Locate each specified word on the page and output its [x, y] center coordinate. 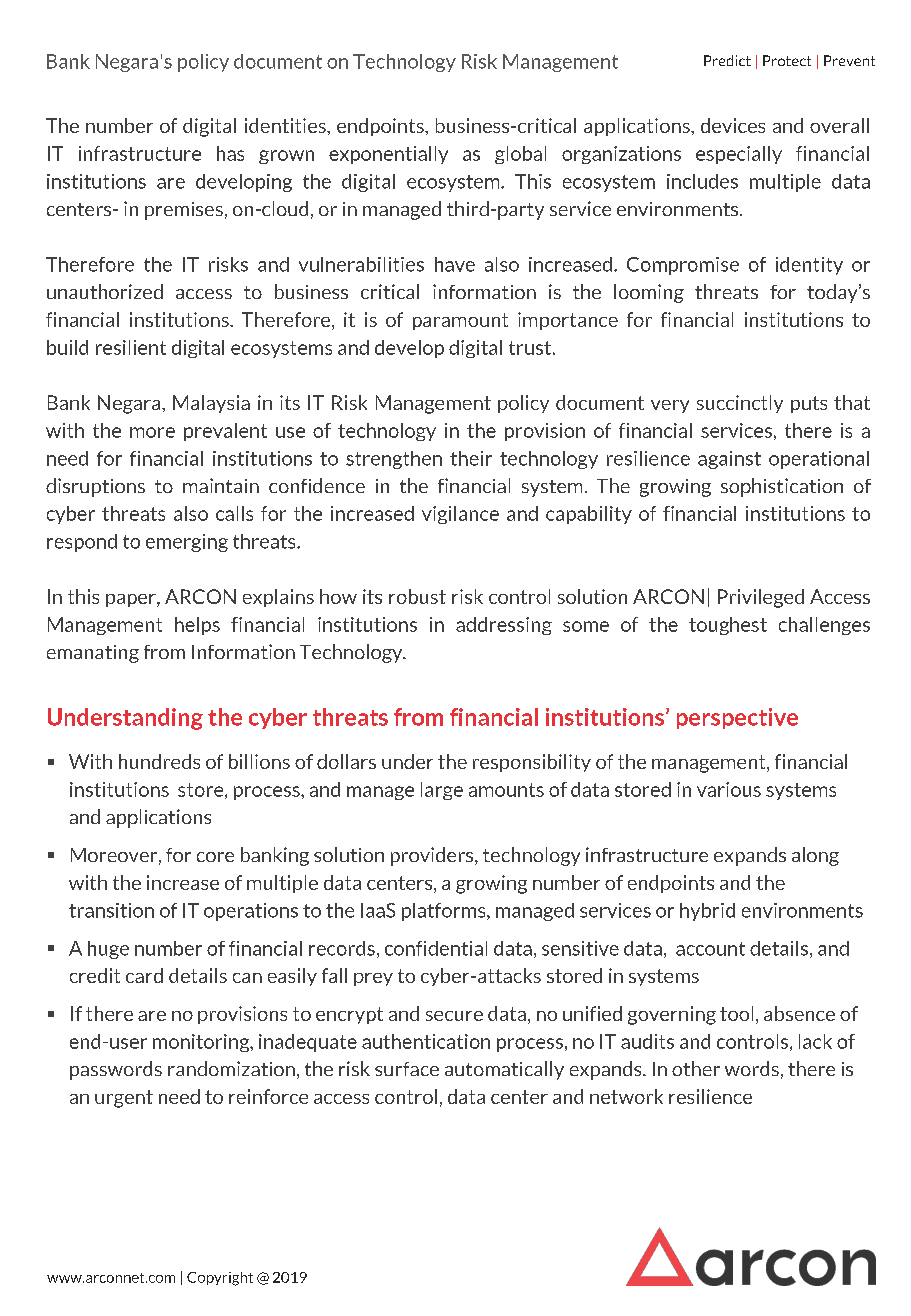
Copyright [220, 1279]
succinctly [740, 404]
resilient [131, 347]
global [520, 155]
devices [733, 125]
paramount [460, 321]
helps [197, 626]
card [144, 975]
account [710, 949]
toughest [728, 626]
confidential [436, 948]
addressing [504, 626]
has [230, 153]
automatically [504, 1070]
